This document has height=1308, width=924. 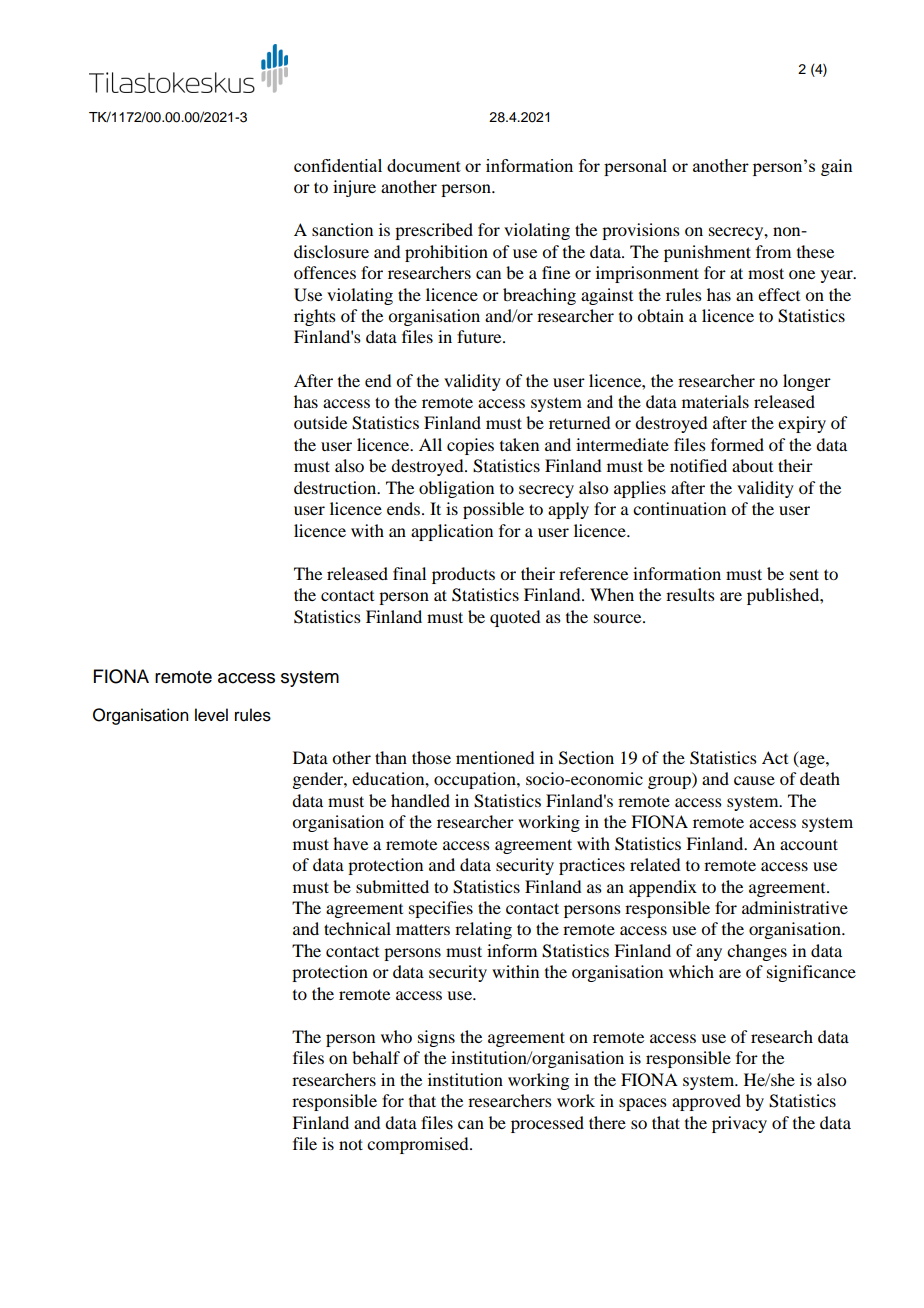 I want to click on processed, so click(x=547, y=1124).
